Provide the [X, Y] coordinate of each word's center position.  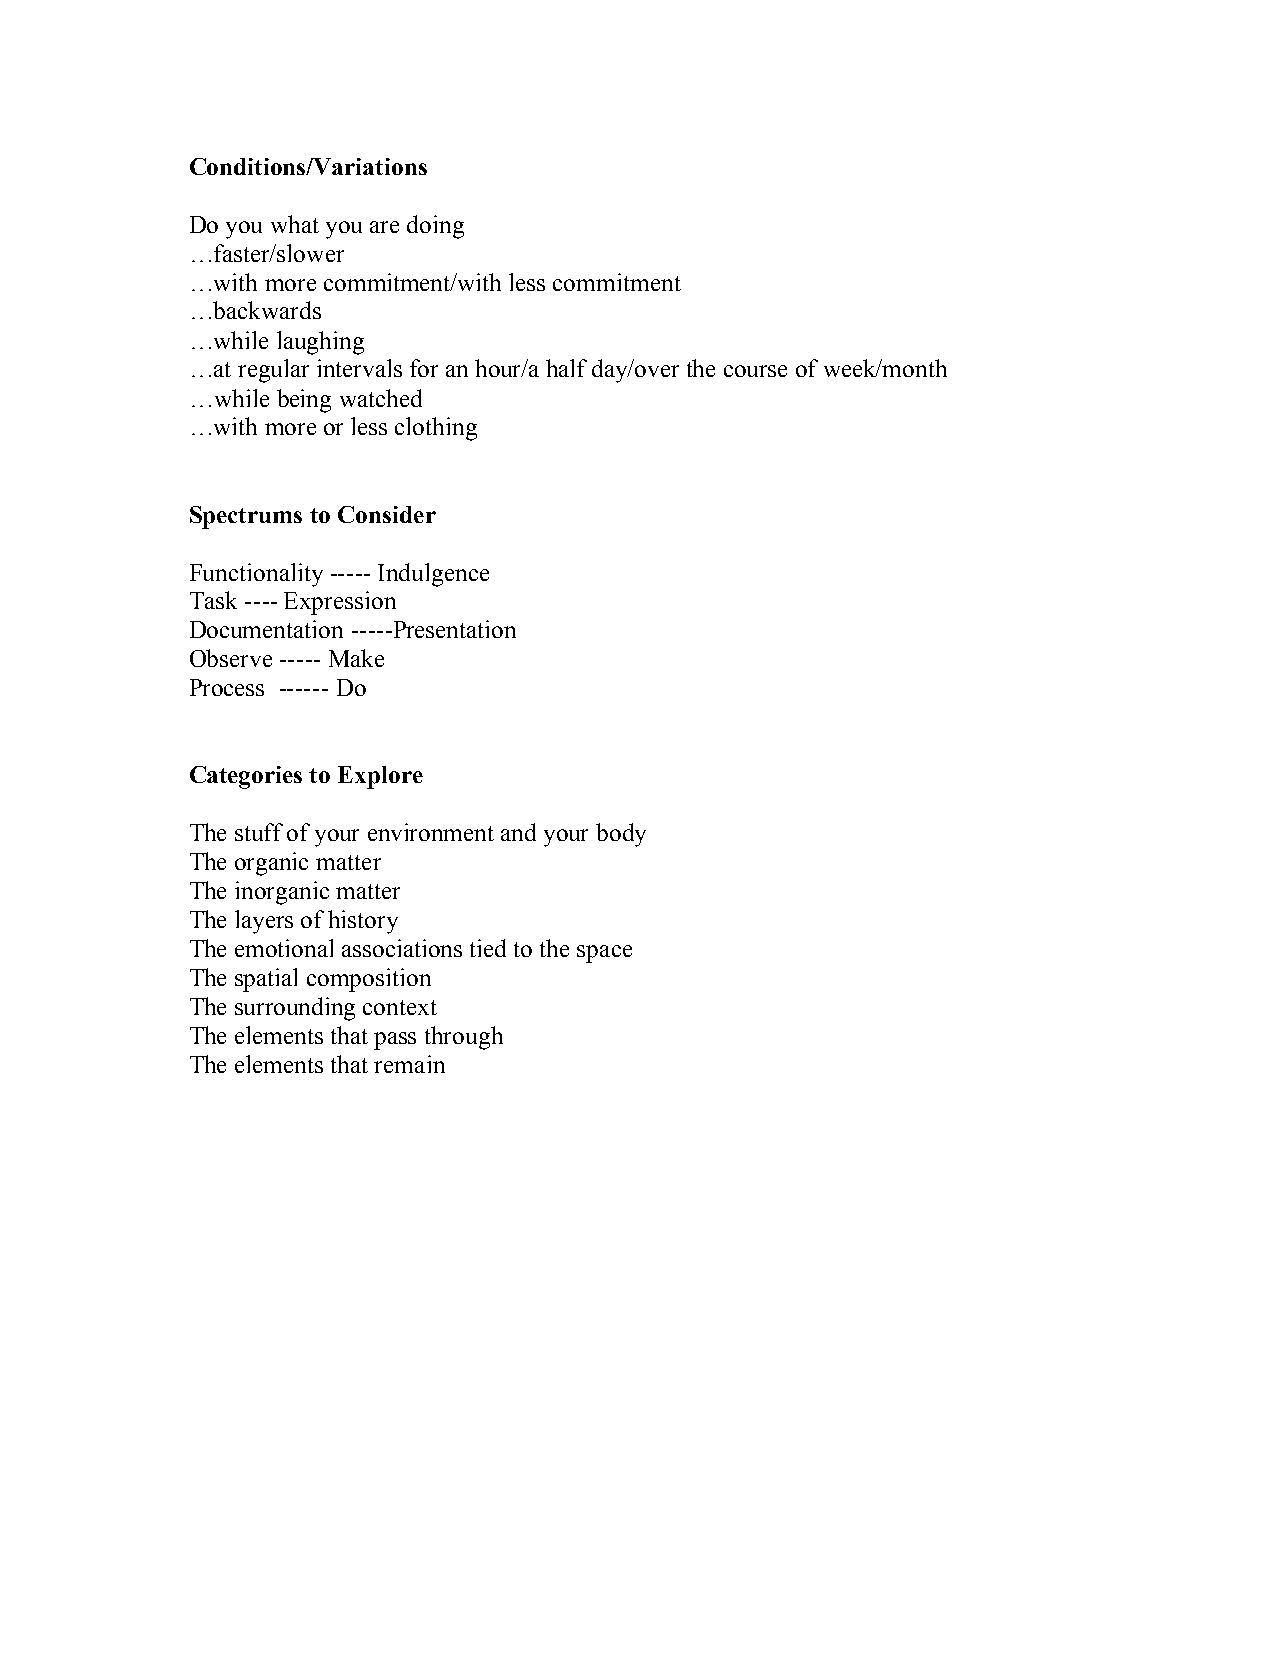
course [755, 371]
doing [435, 227]
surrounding [295, 1009]
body [621, 835]
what [295, 224]
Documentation [266, 629]
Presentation [453, 629]
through [464, 1038]
